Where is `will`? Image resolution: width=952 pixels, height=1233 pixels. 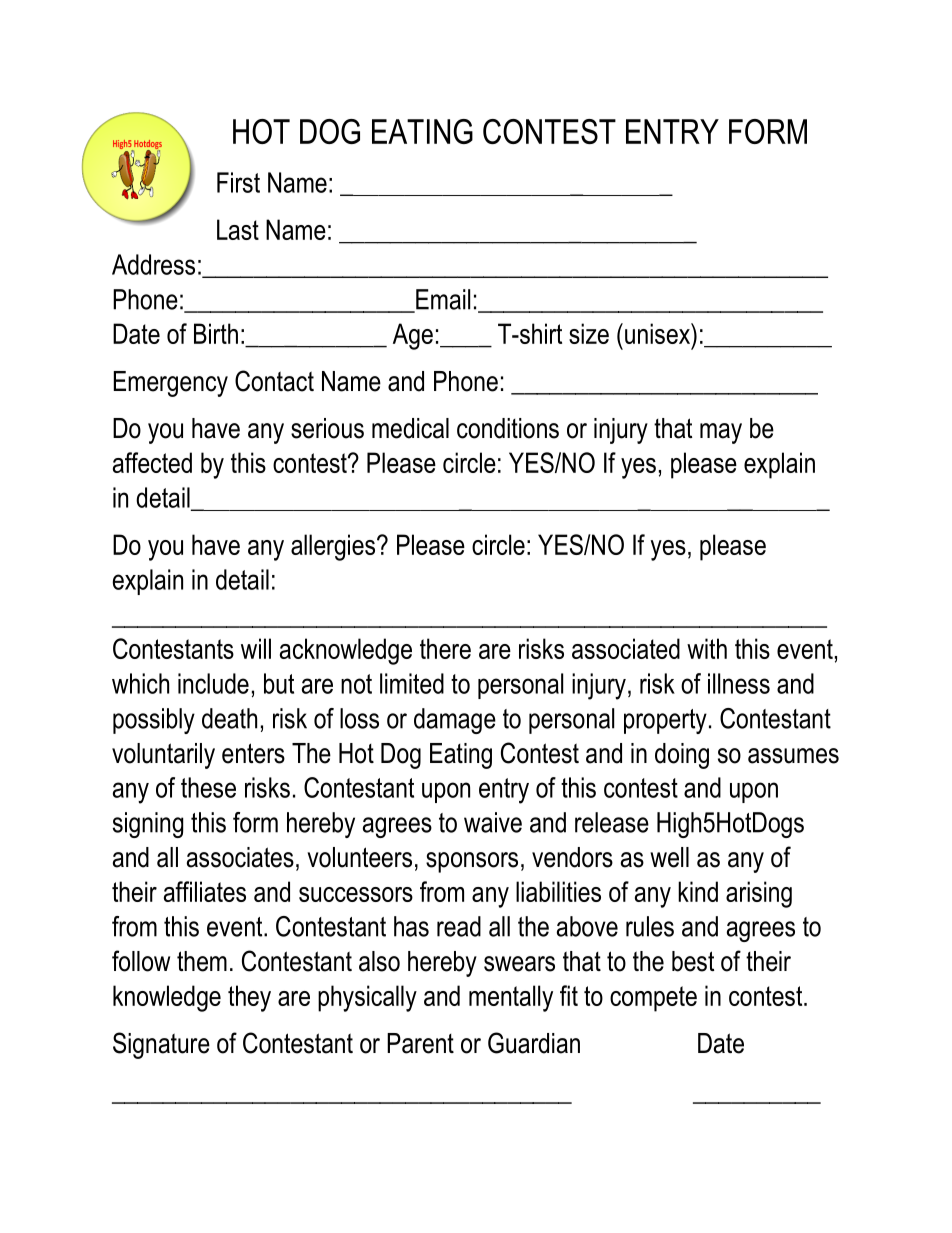
will is located at coordinates (256, 648).
